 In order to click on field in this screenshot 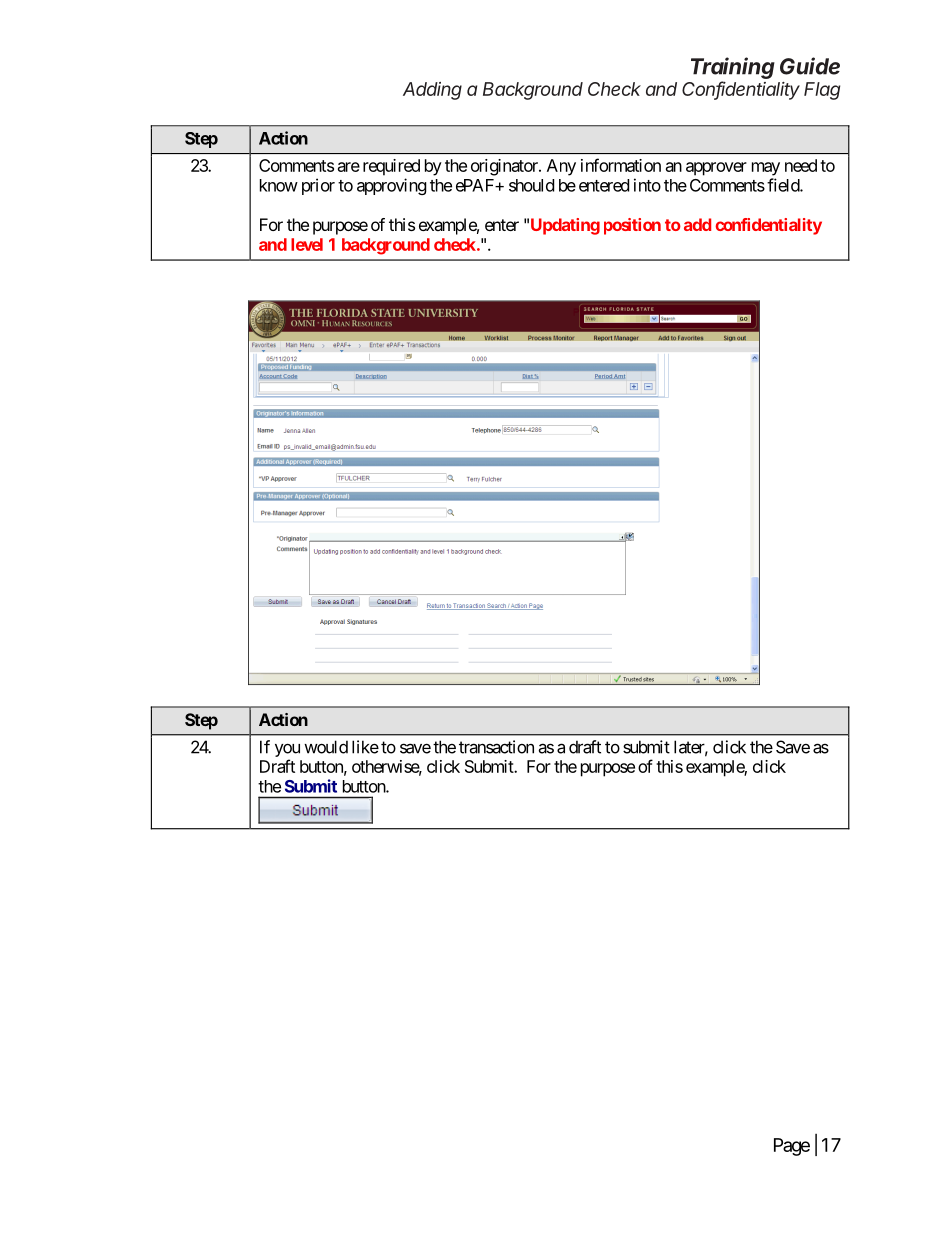, I will do `click(784, 185)`.
